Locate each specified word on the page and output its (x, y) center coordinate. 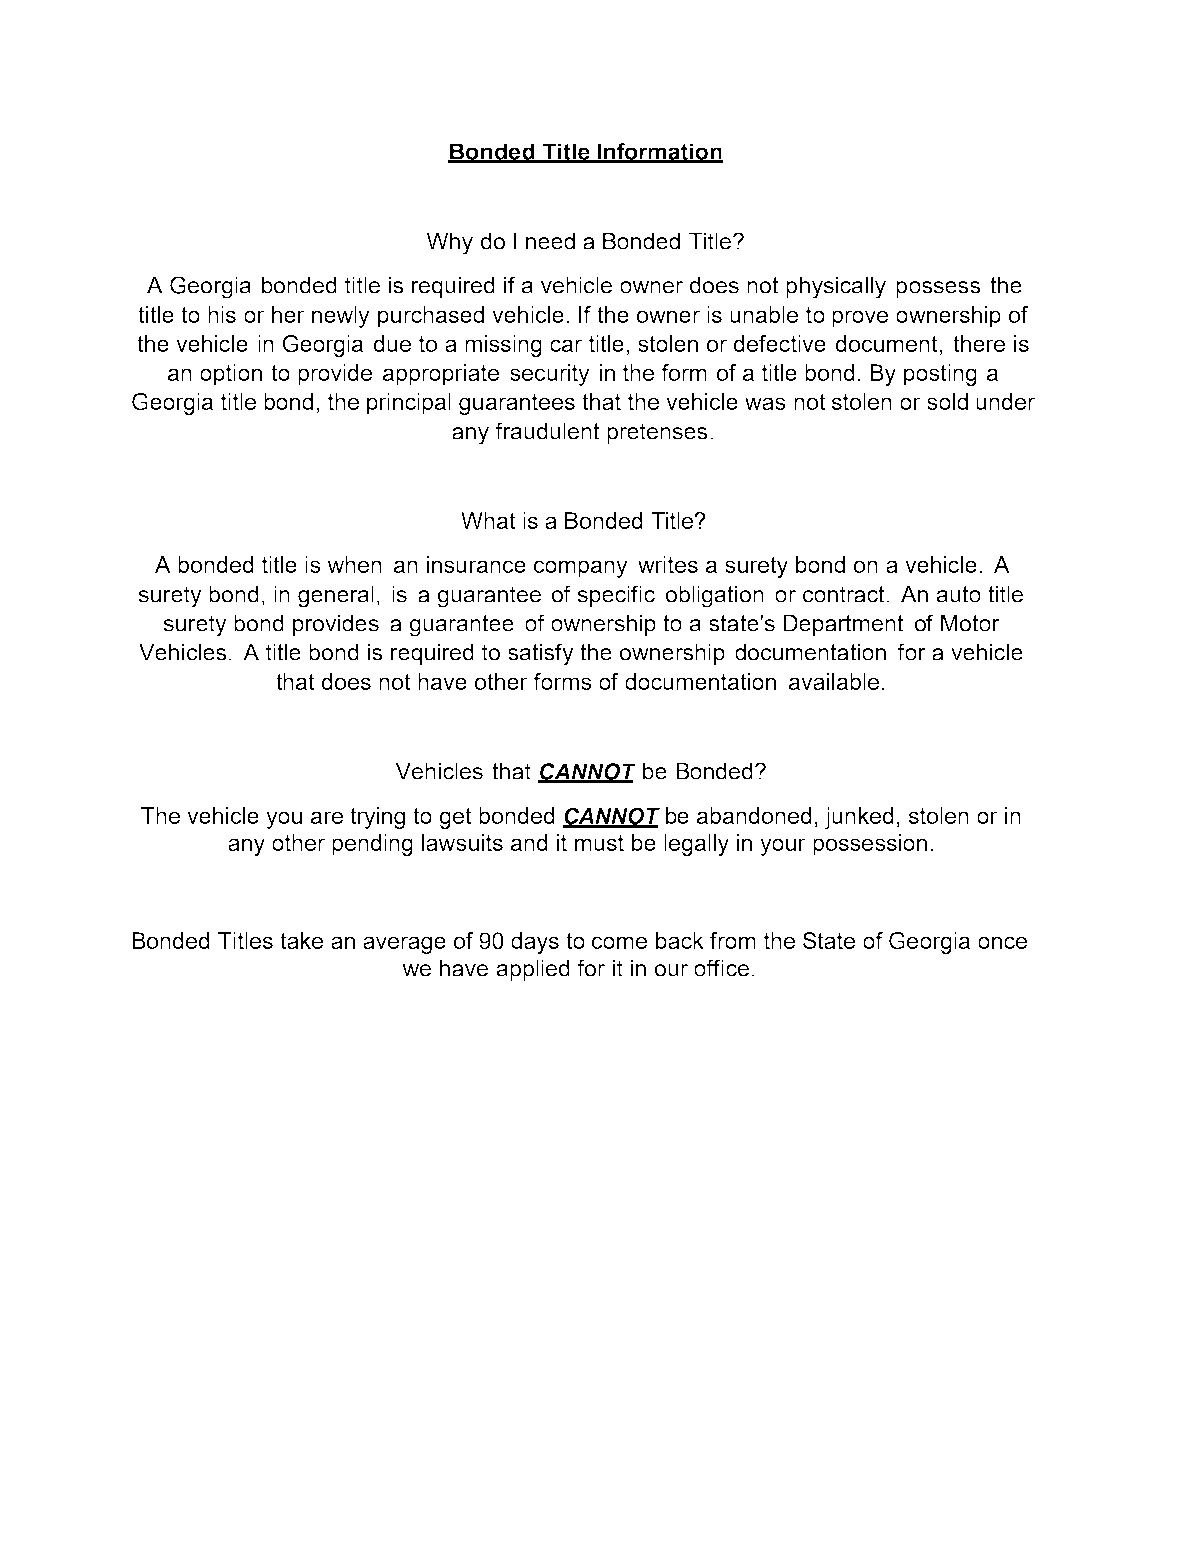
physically (836, 287)
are (327, 817)
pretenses (657, 433)
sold (947, 401)
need (550, 241)
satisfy (541, 654)
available (834, 681)
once (1002, 942)
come (619, 942)
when (354, 564)
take (301, 940)
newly (341, 317)
